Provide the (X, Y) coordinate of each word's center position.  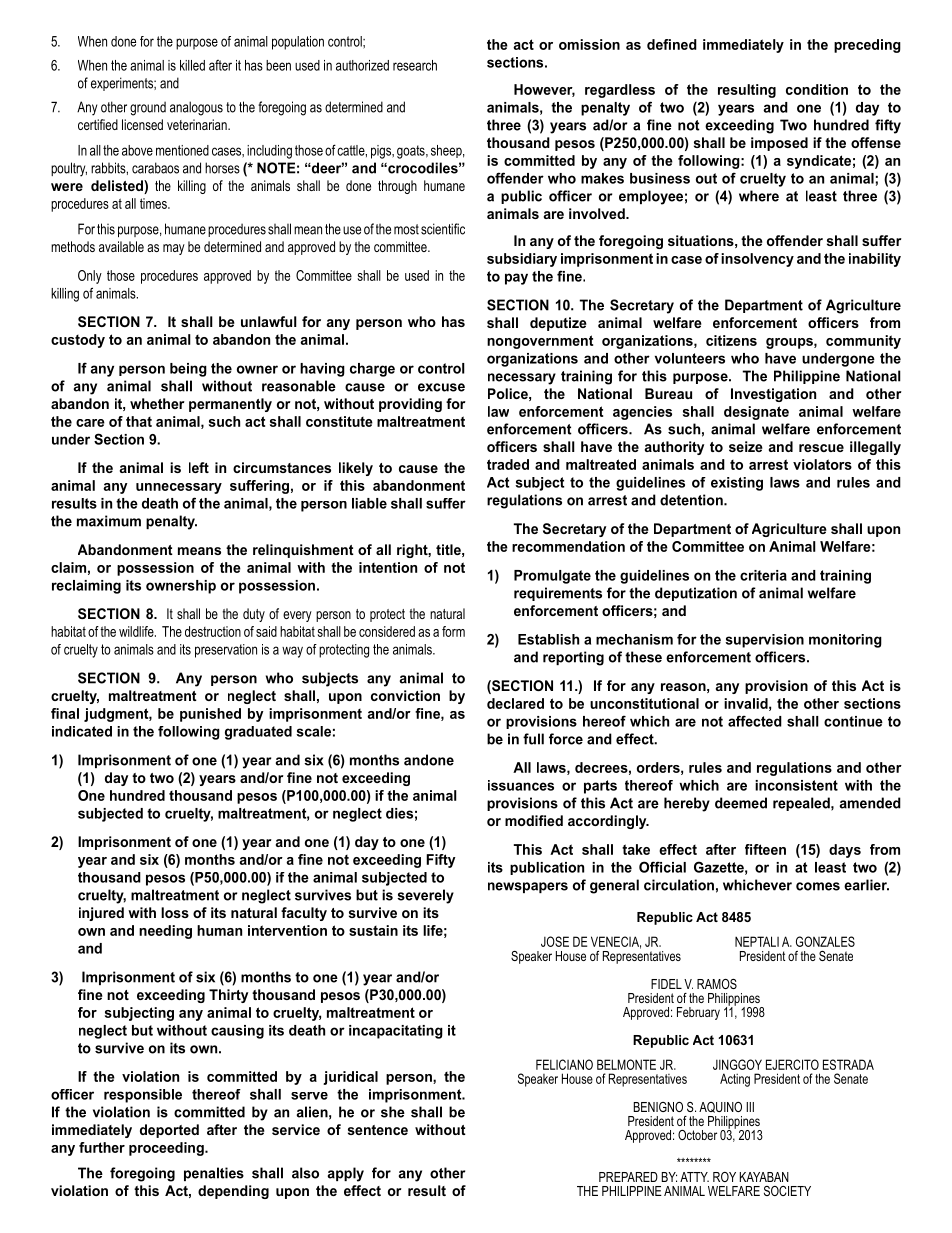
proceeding (167, 1149)
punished (210, 715)
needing (165, 932)
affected (755, 721)
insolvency (757, 260)
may (174, 249)
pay (516, 279)
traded (508, 464)
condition (817, 89)
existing (737, 484)
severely (425, 896)
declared (515, 703)
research (415, 65)
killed (192, 65)
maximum (109, 521)
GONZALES (825, 941)
